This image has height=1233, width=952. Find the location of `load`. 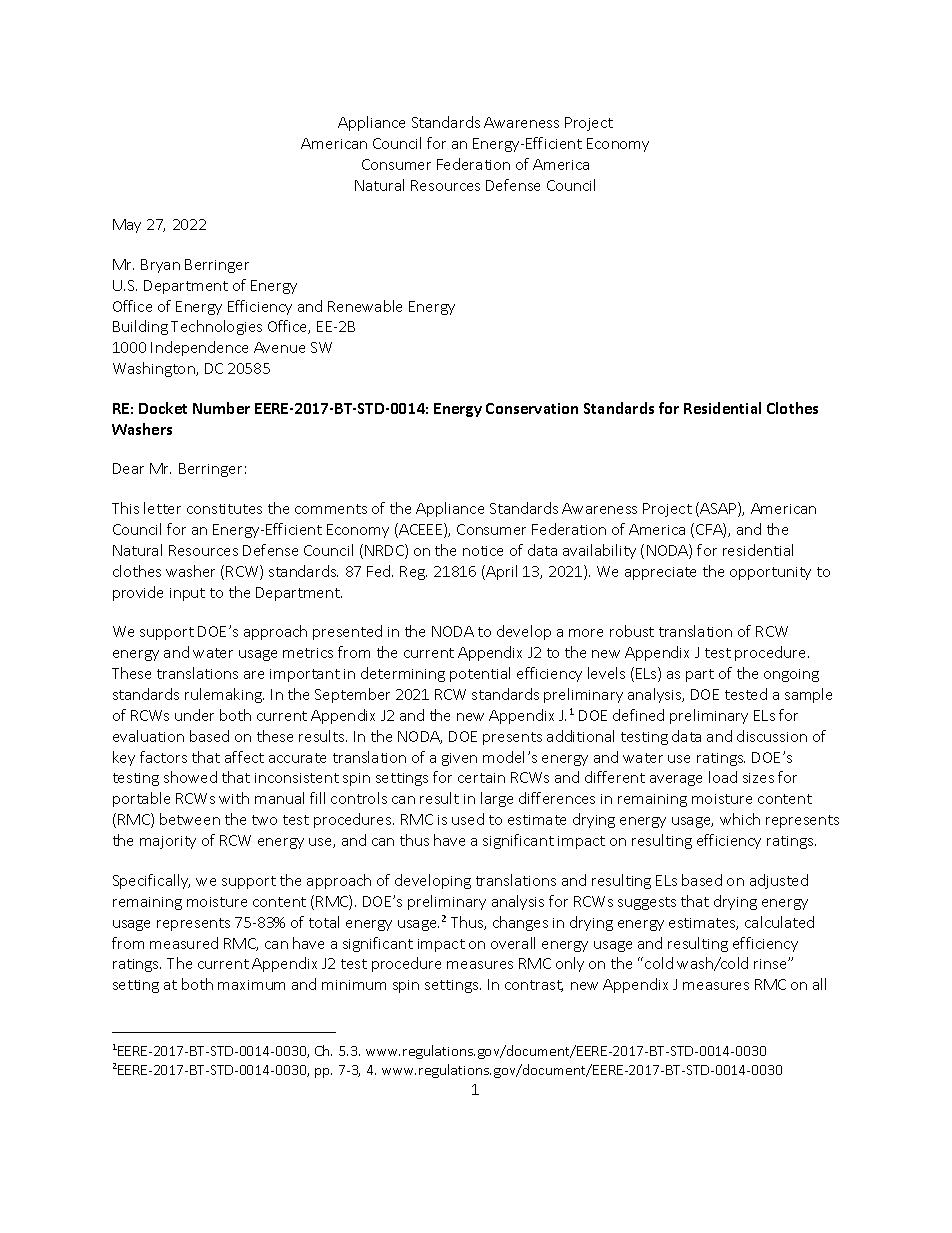

load is located at coordinates (723, 777).
